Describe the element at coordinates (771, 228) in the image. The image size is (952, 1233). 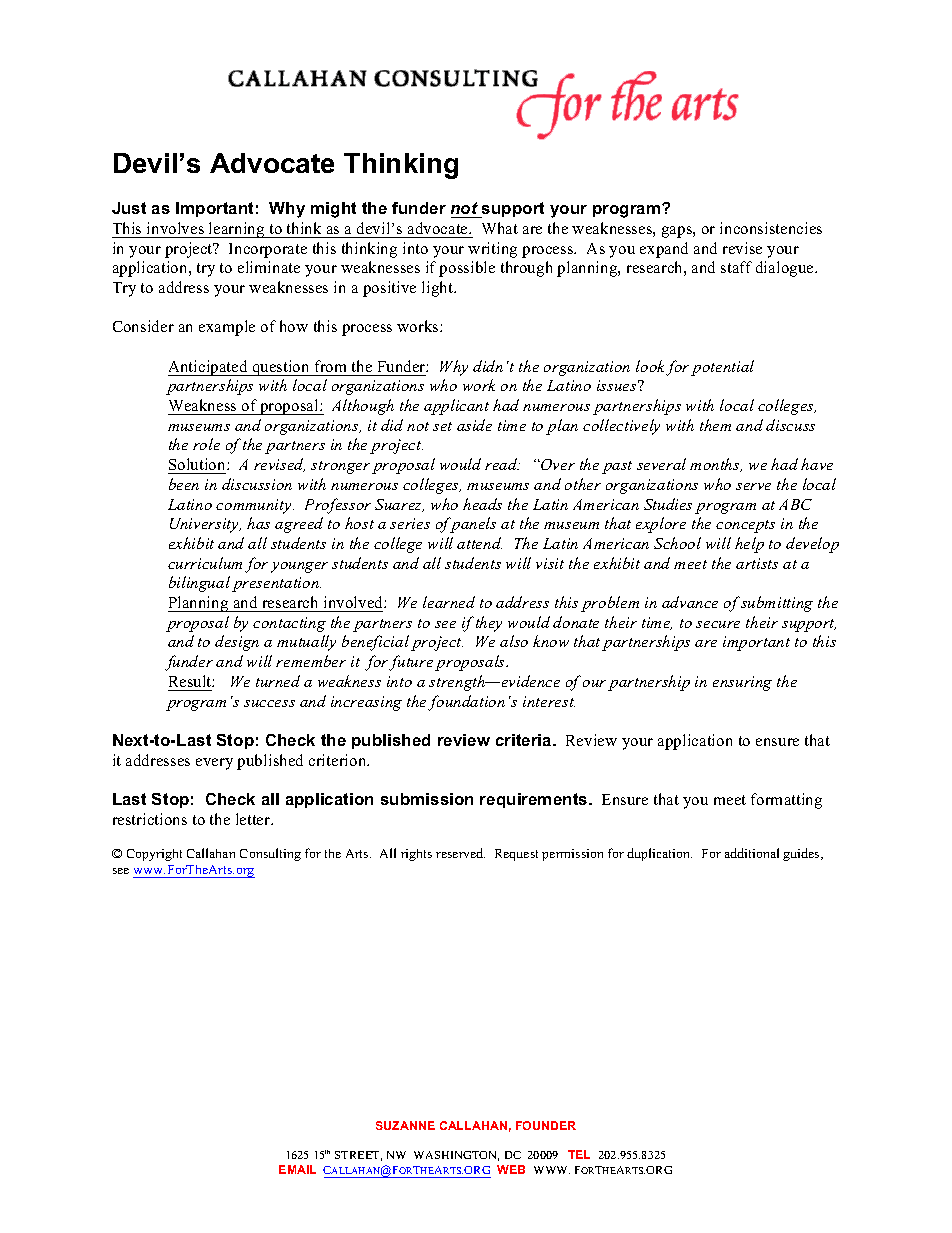
I see `inconsistencies` at that location.
